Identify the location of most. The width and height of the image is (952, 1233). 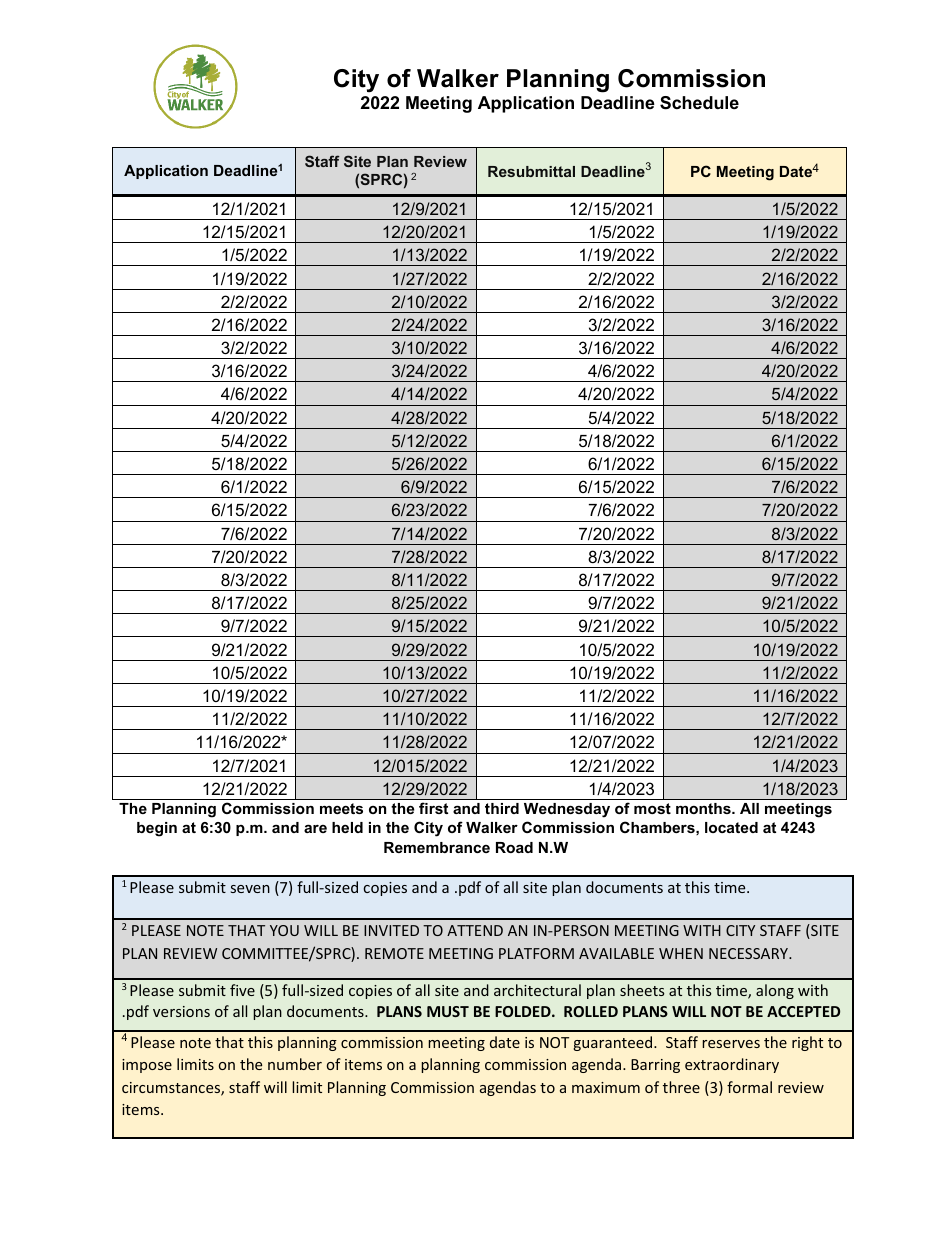
(652, 808).
